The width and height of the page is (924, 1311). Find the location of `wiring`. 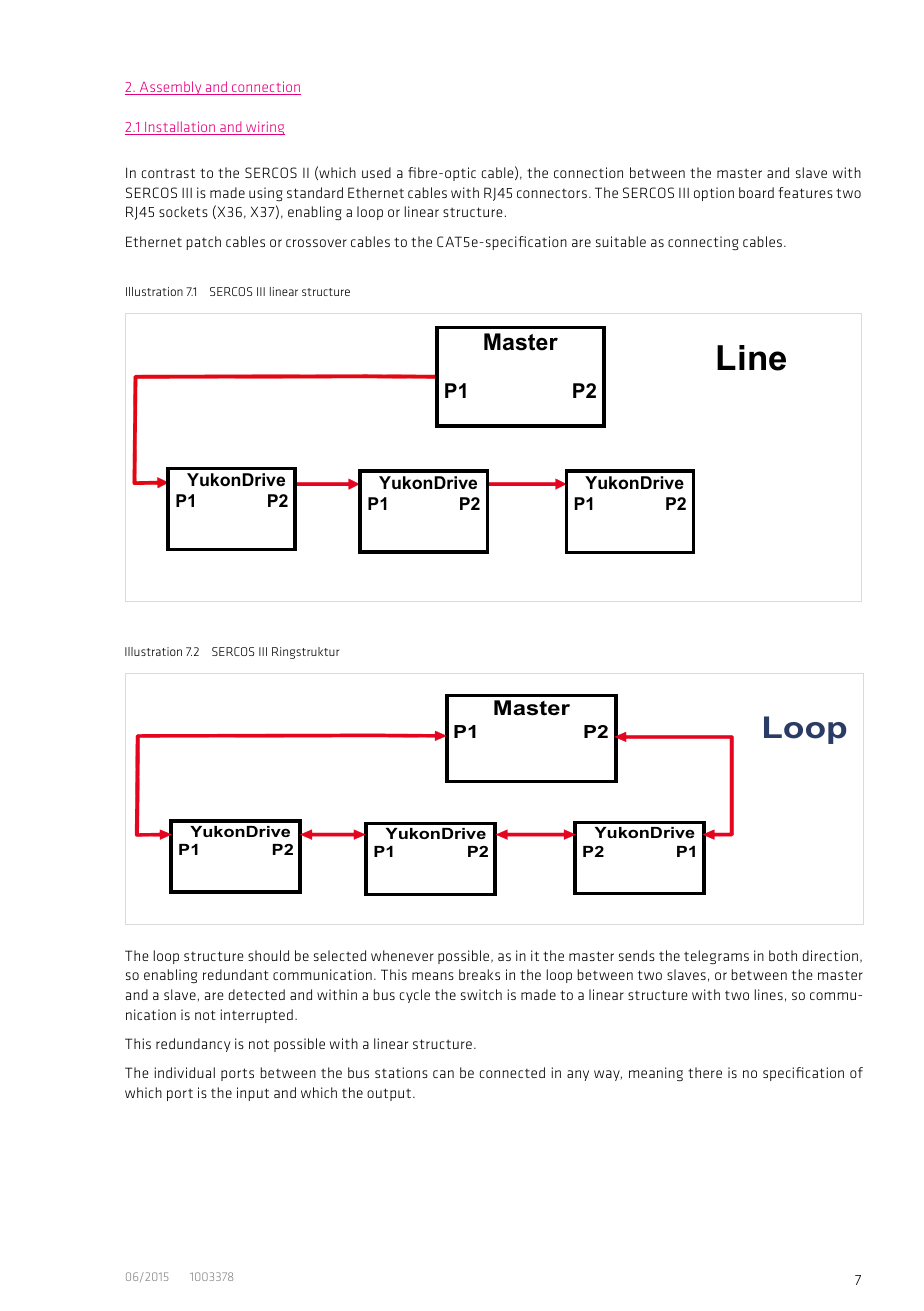

wiring is located at coordinates (264, 128).
